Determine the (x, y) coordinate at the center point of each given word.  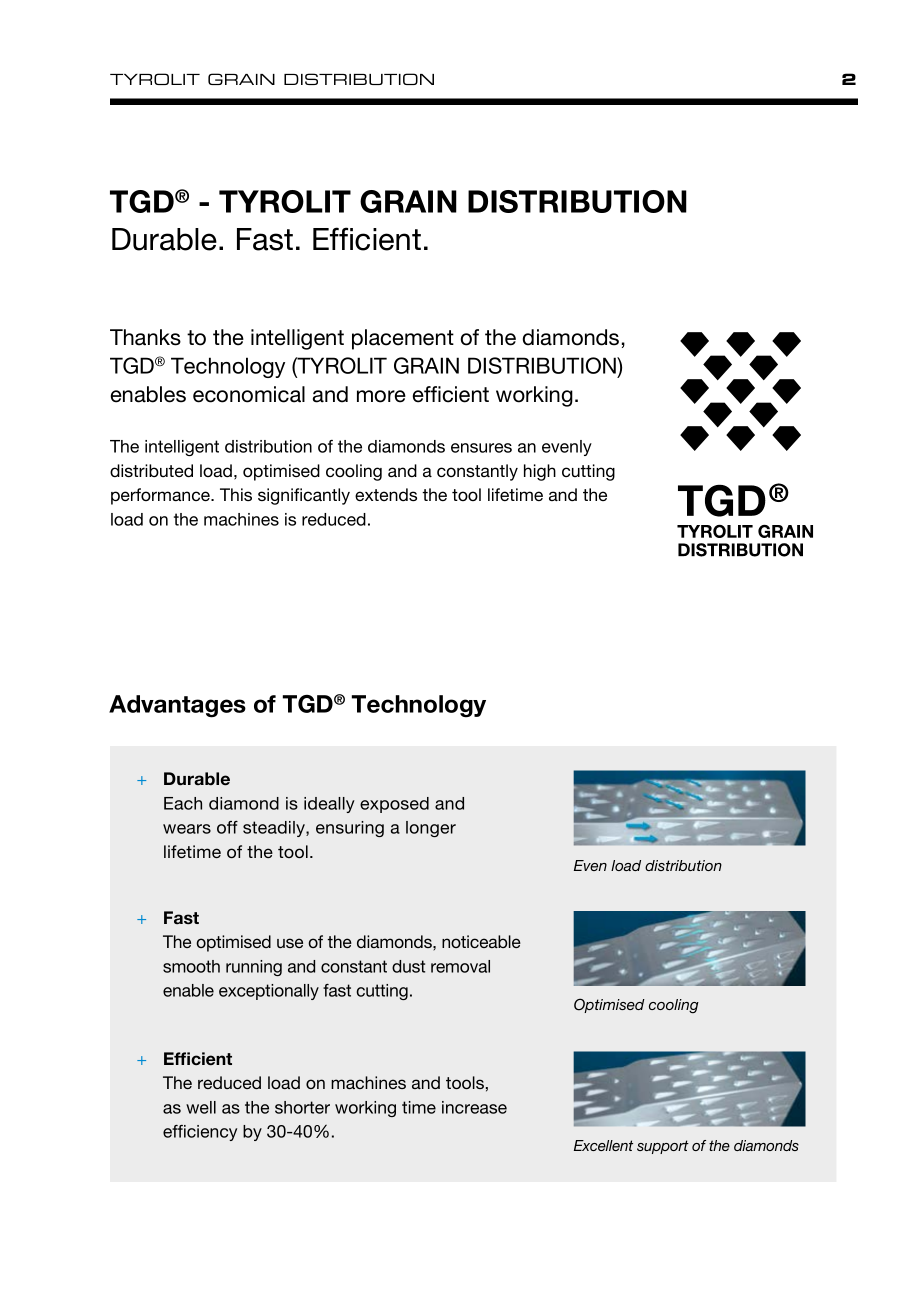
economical (249, 394)
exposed (394, 805)
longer (431, 829)
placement (403, 339)
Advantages (177, 706)
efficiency (200, 1133)
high (540, 472)
